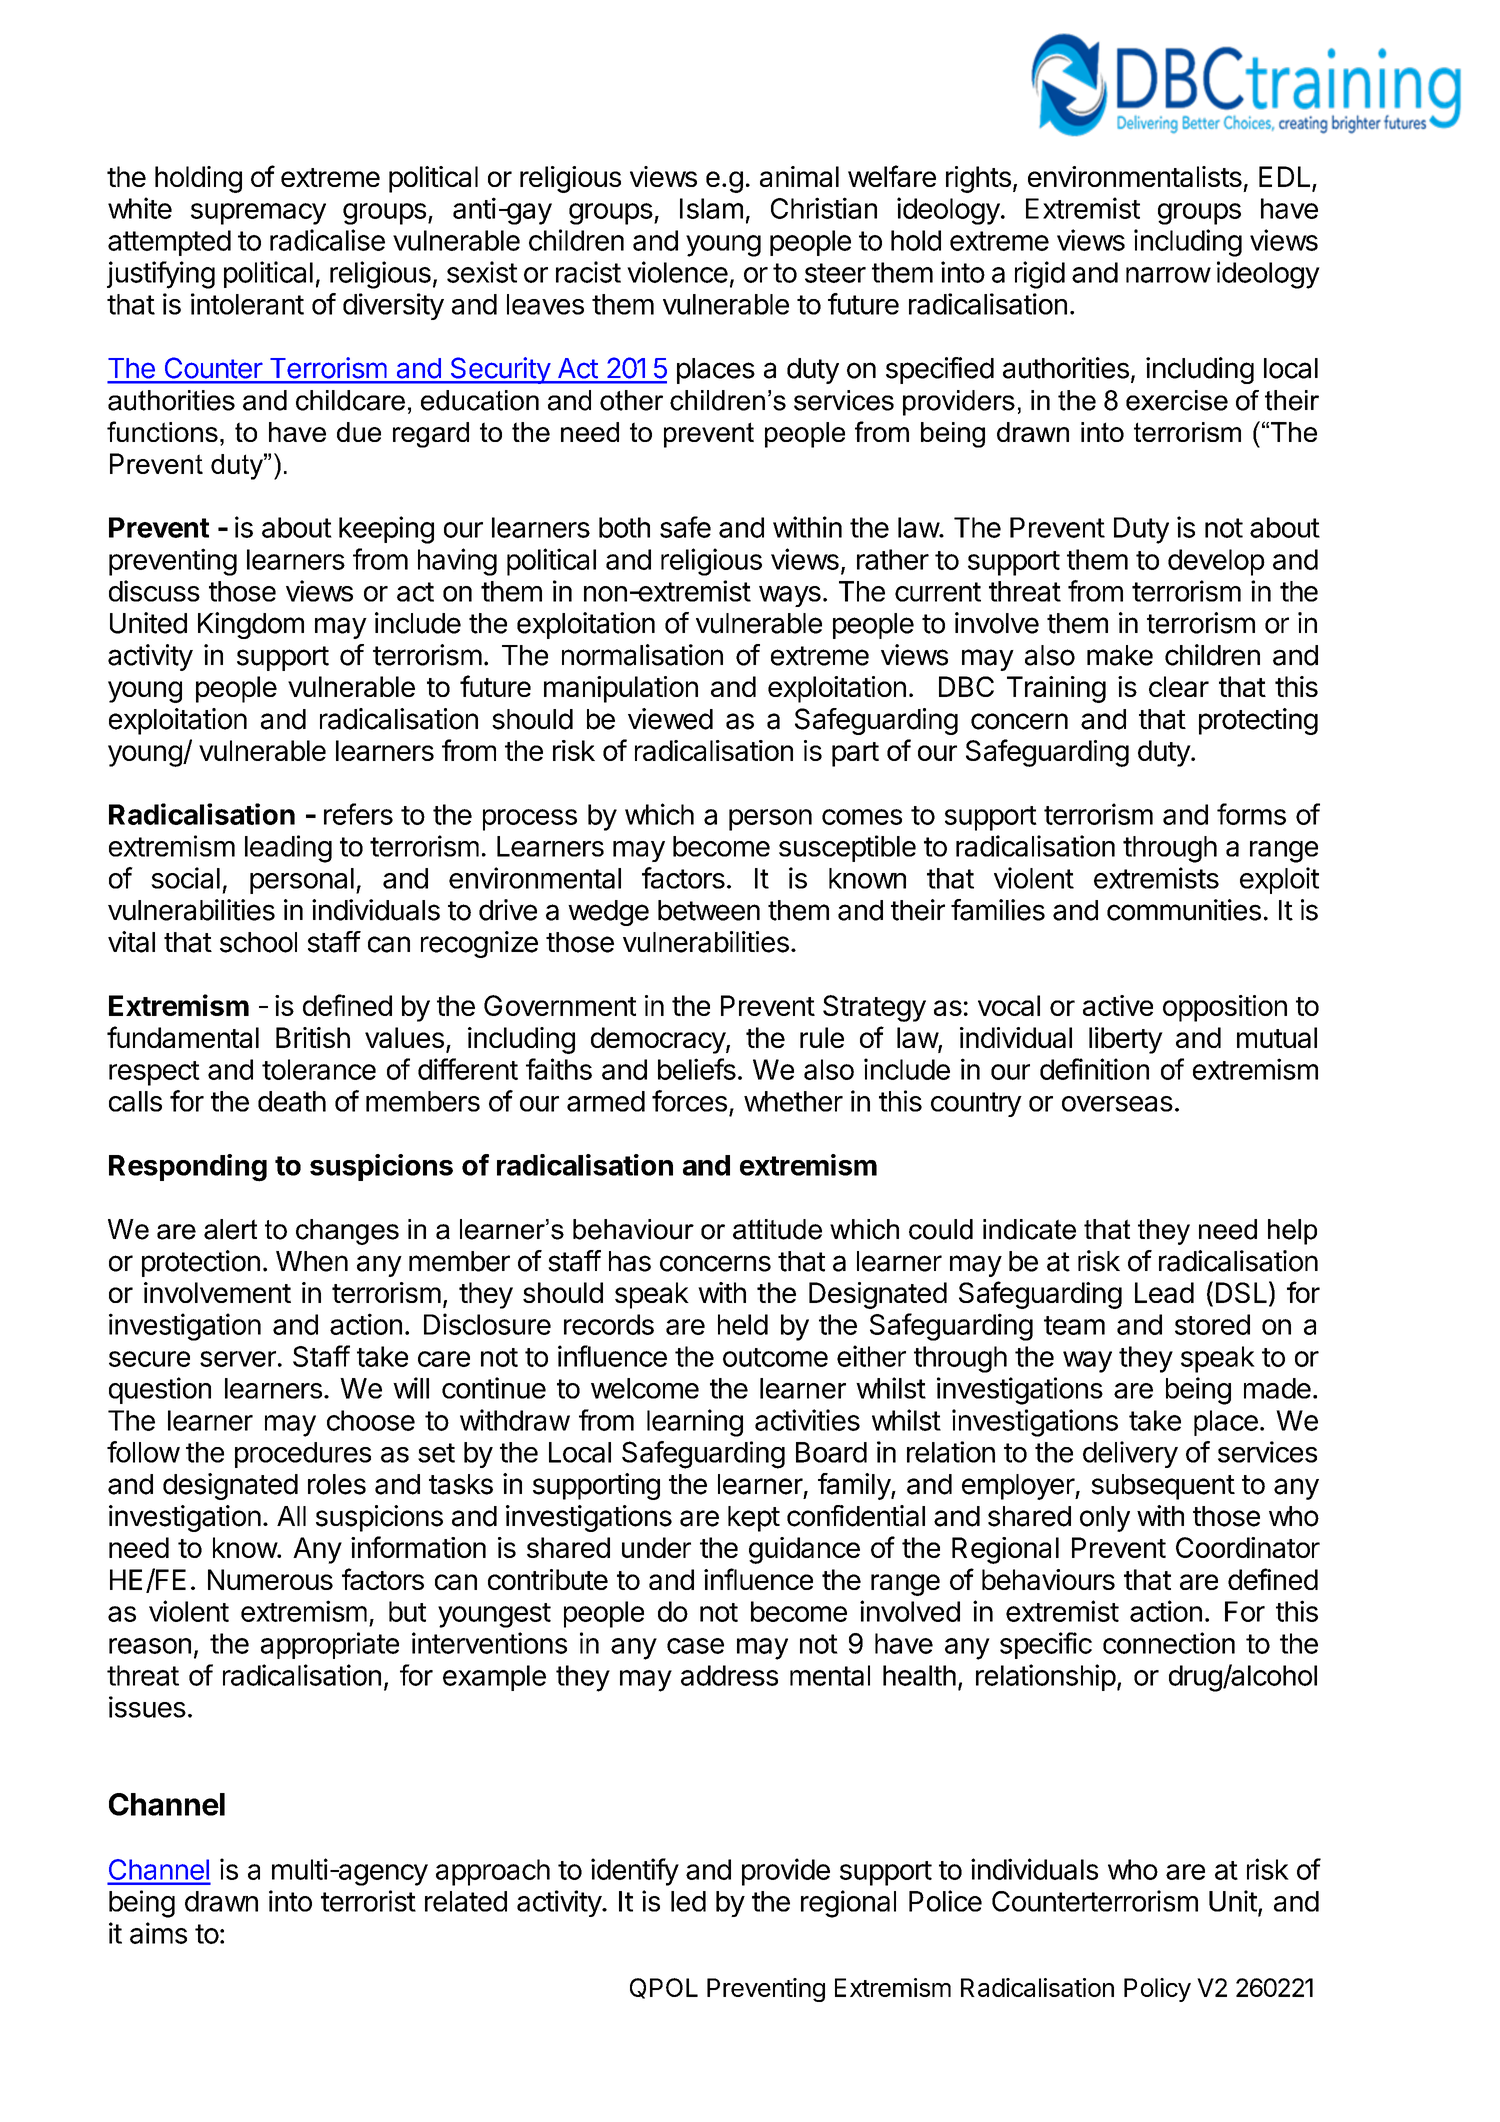 Image resolution: width=1500 pixels, height=2122 pixels. Describe the element at coordinates (1168, 275) in the screenshot. I see `narrow` at that location.
